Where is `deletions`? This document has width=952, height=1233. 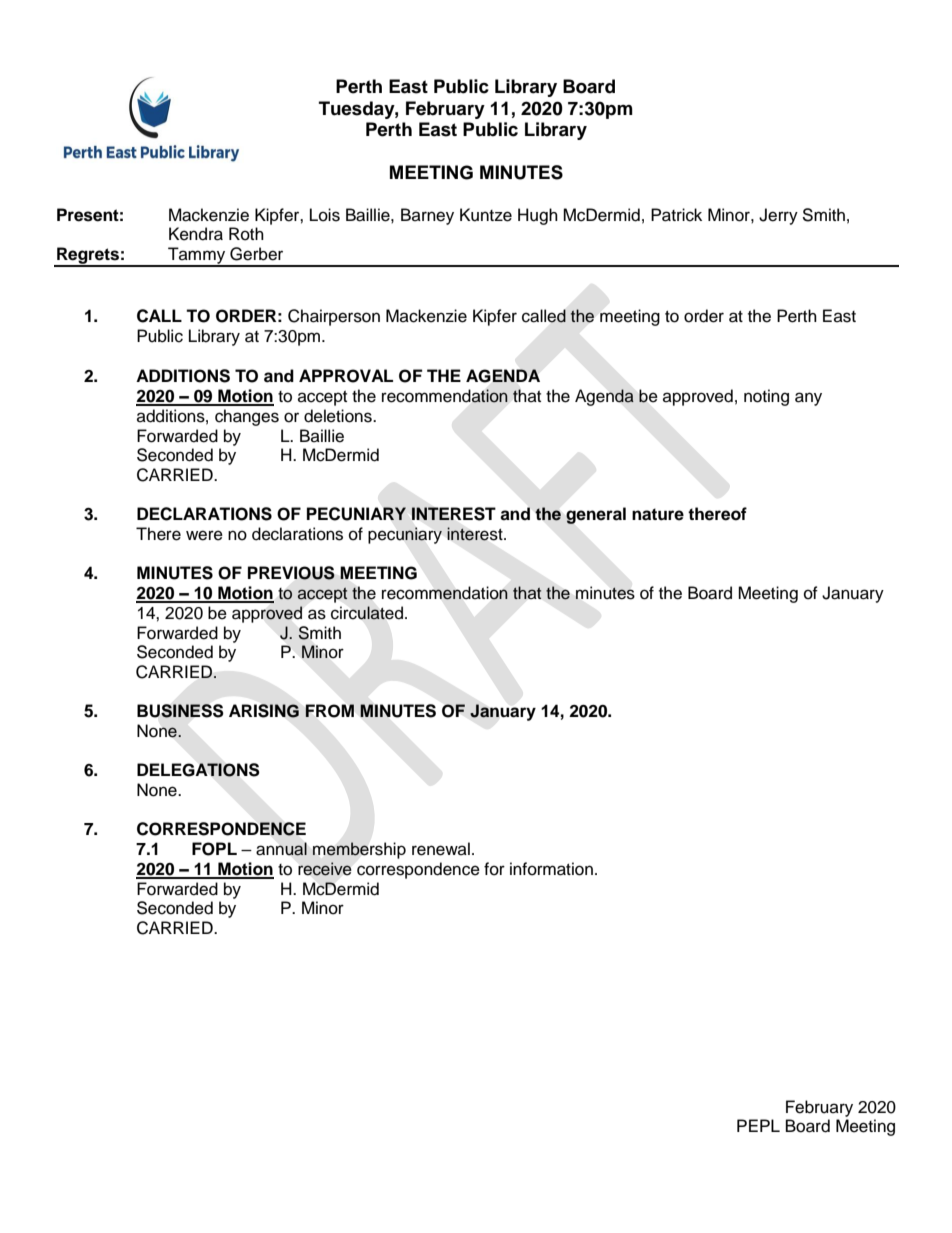
deletions is located at coordinates (339, 416).
